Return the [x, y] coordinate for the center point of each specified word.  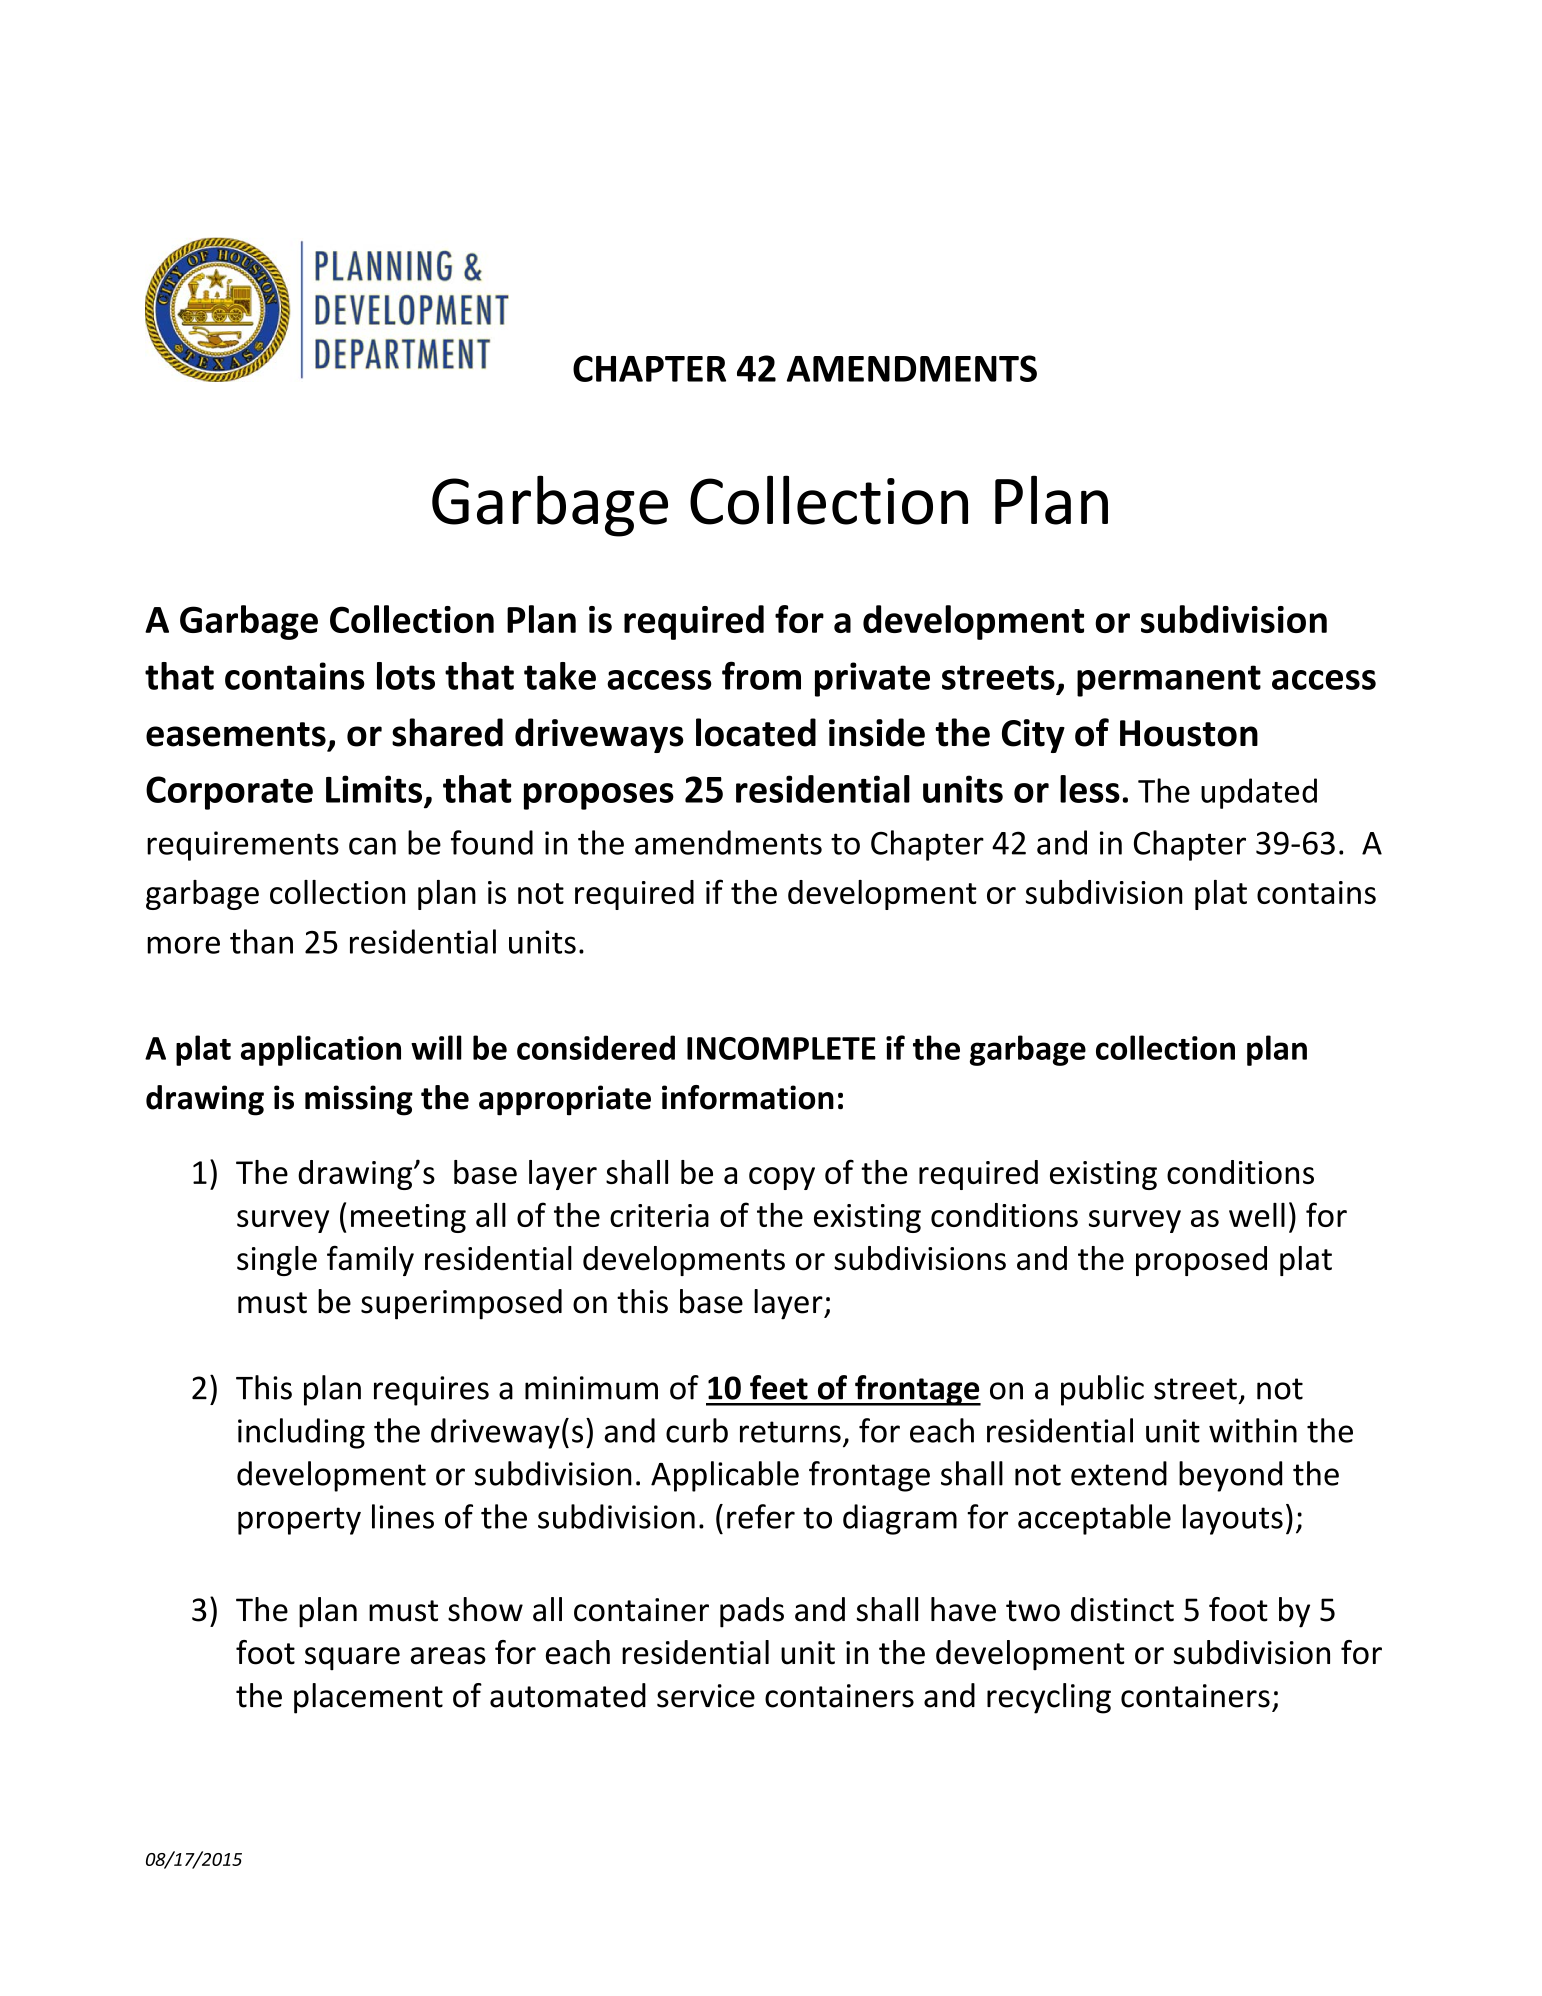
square [352, 1658]
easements [236, 734]
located [756, 732]
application [321, 1050]
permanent [1169, 681]
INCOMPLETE [781, 1048]
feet [779, 1387]
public [1102, 1390]
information [748, 1097]
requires [431, 1391]
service [706, 1696]
